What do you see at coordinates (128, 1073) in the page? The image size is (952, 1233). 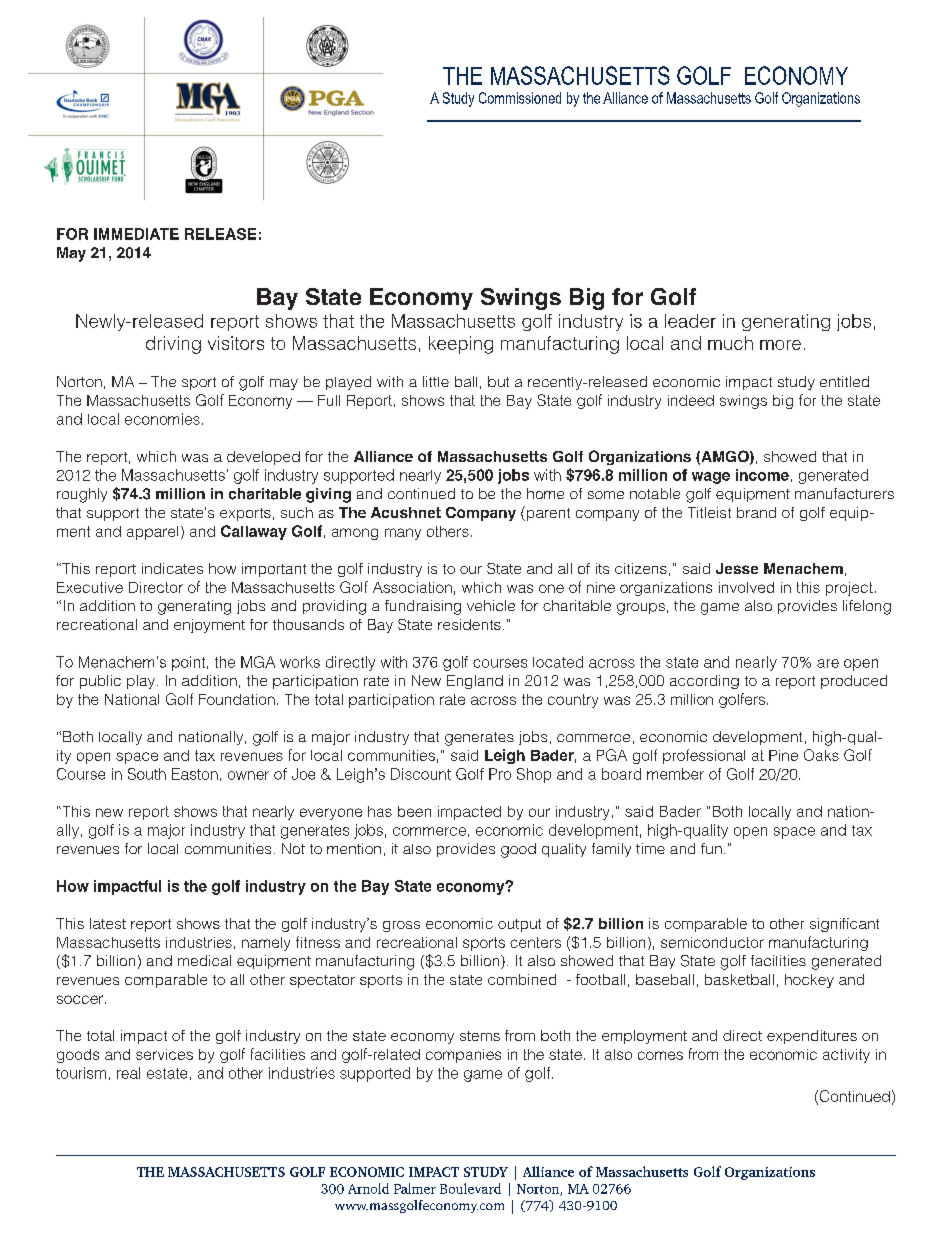 I see `real` at bounding box center [128, 1073].
